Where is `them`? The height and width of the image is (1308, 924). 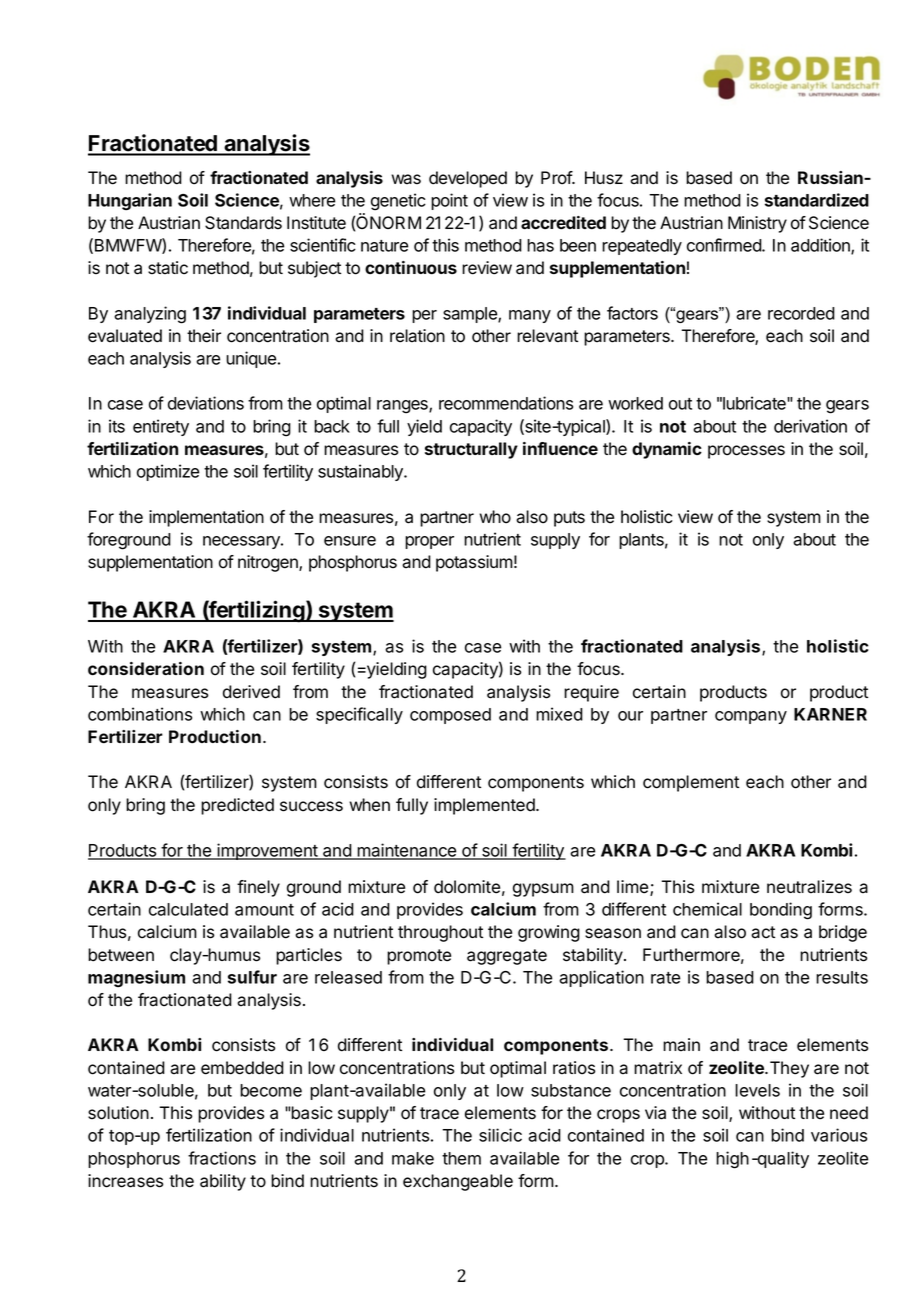
them is located at coordinates (461, 1158).
